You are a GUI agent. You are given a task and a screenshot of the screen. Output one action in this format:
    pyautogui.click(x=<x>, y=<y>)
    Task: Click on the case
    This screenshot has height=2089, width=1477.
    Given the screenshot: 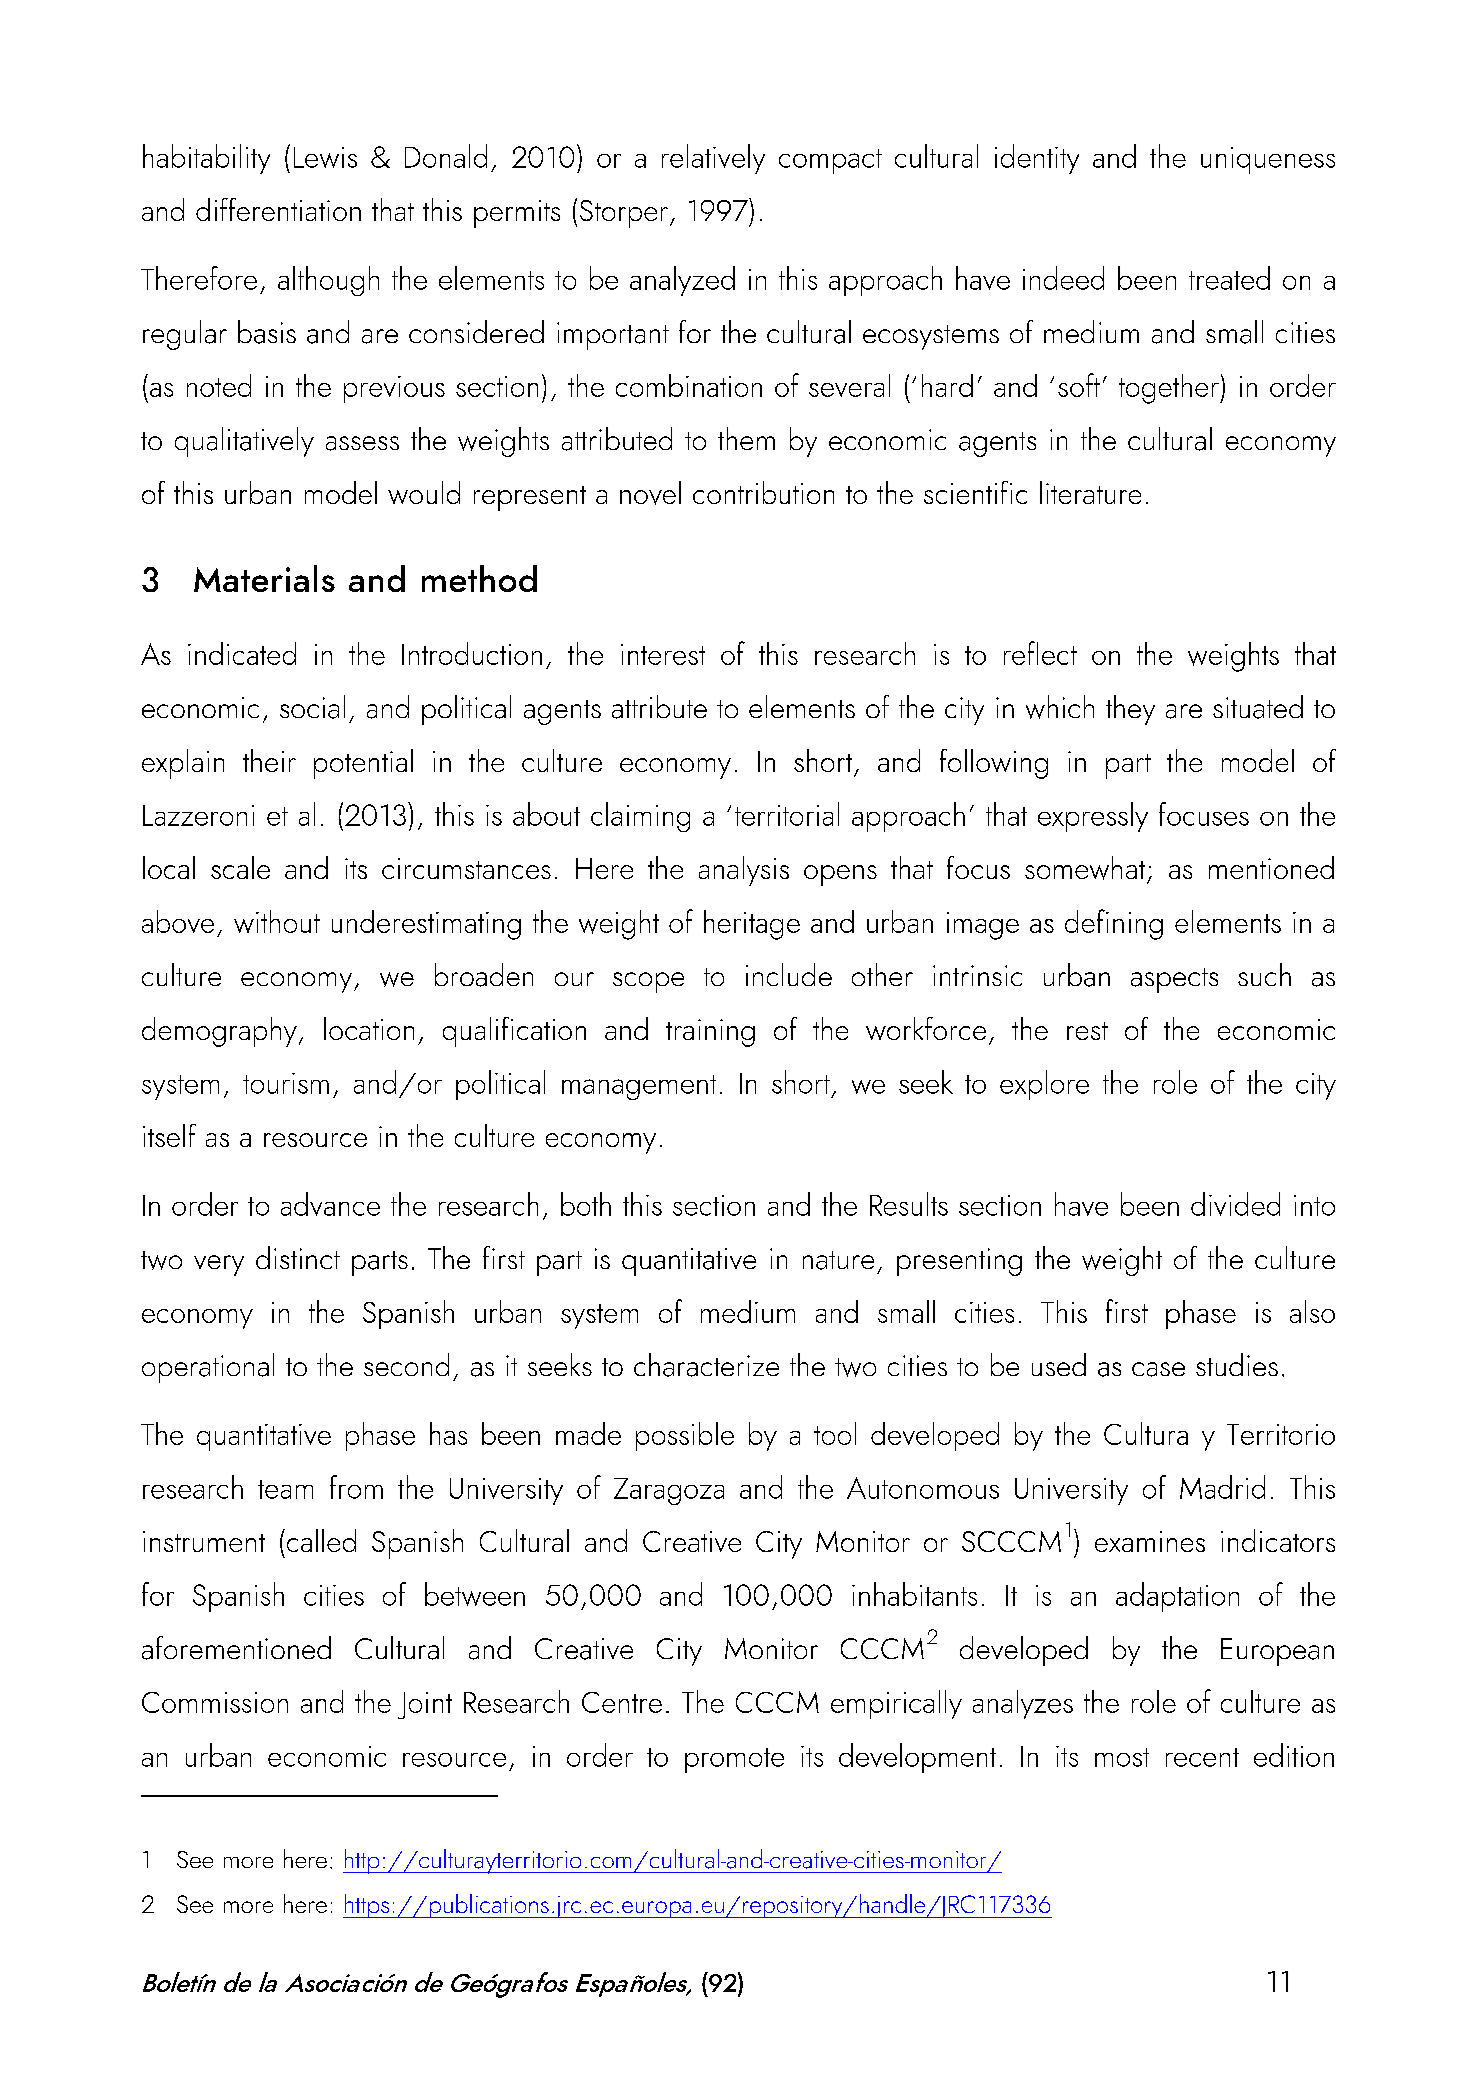 What is the action you would take?
    pyautogui.click(x=1158, y=1369)
